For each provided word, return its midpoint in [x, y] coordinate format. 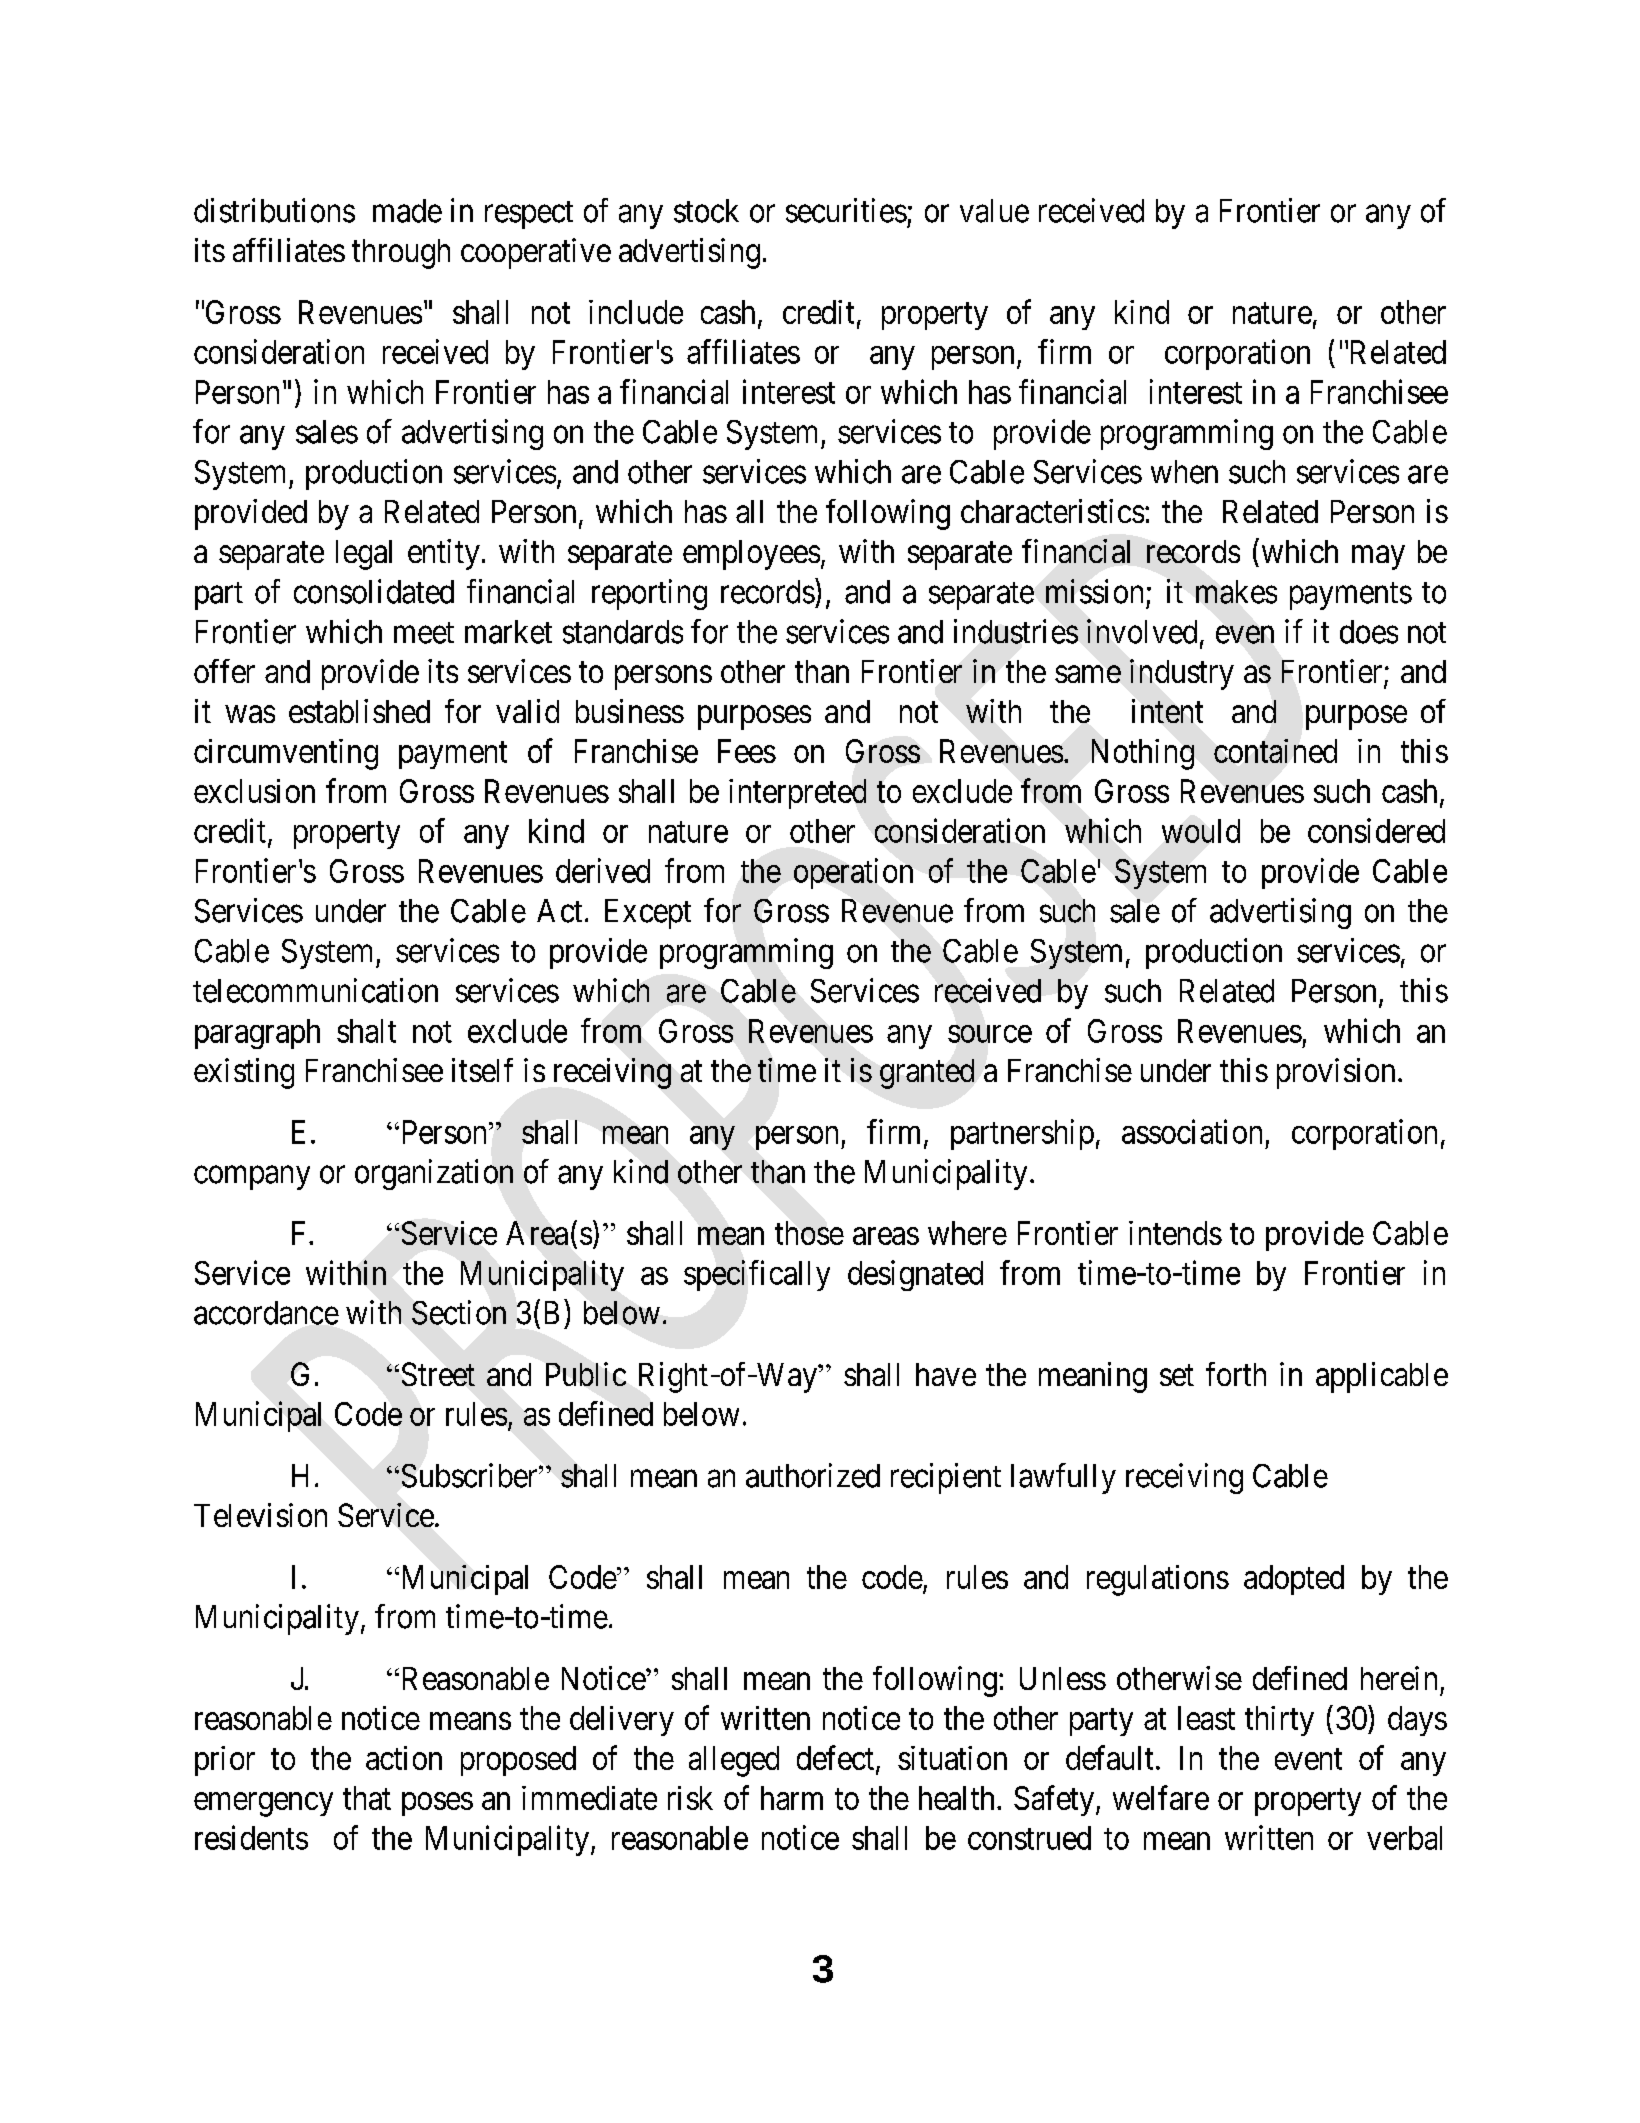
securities [846, 210]
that [367, 1798]
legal [364, 555]
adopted [1294, 1580]
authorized [813, 1475]
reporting [649, 594]
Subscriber [471, 1475]
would [1201, 831]
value [994, 211]
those [809, 1233]
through [401, 254]
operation [853, 873]
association [1192, 1131]
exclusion [254, 791]
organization [434, 1174]
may [1378, 558]
